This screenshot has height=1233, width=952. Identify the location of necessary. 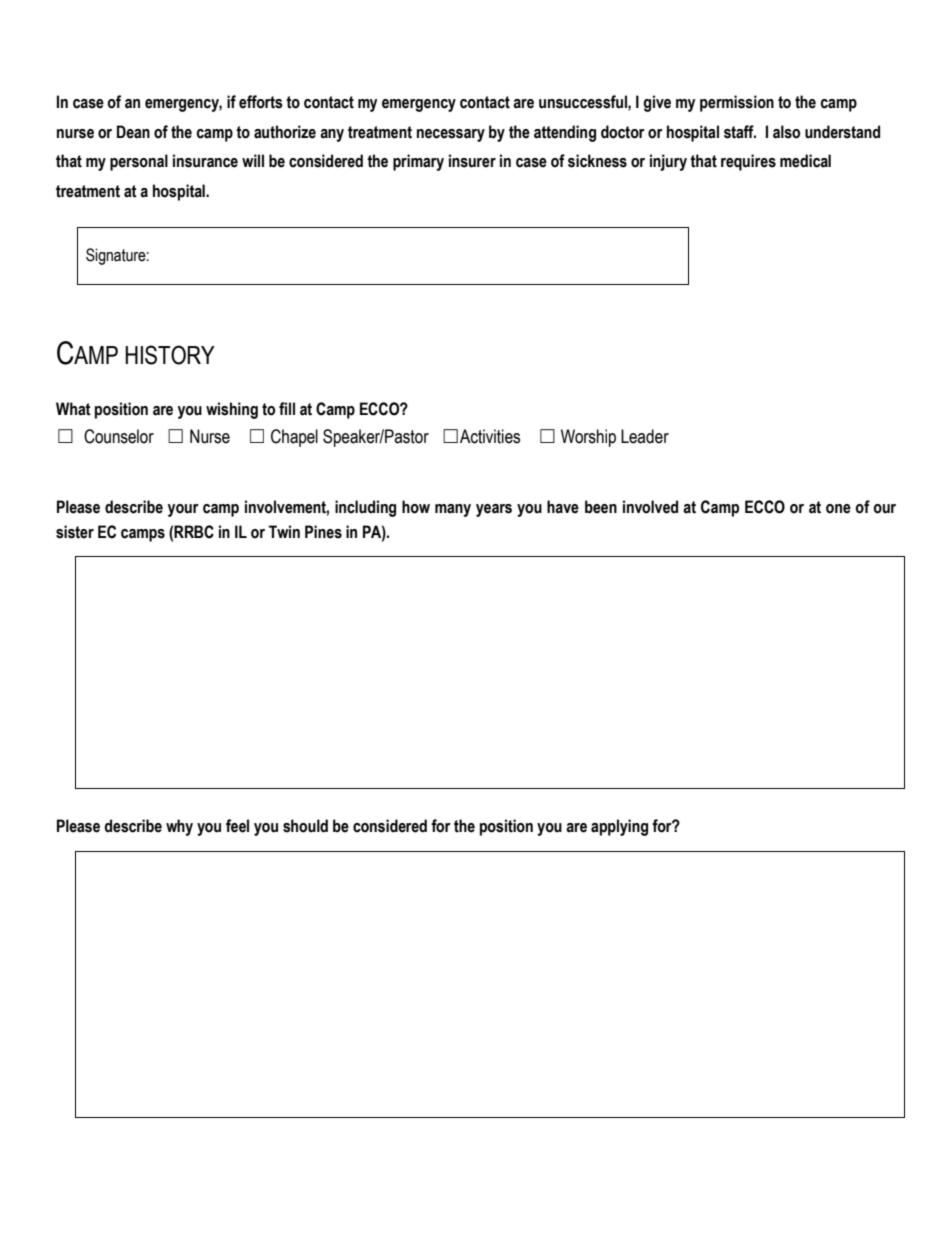
(451, 135).
